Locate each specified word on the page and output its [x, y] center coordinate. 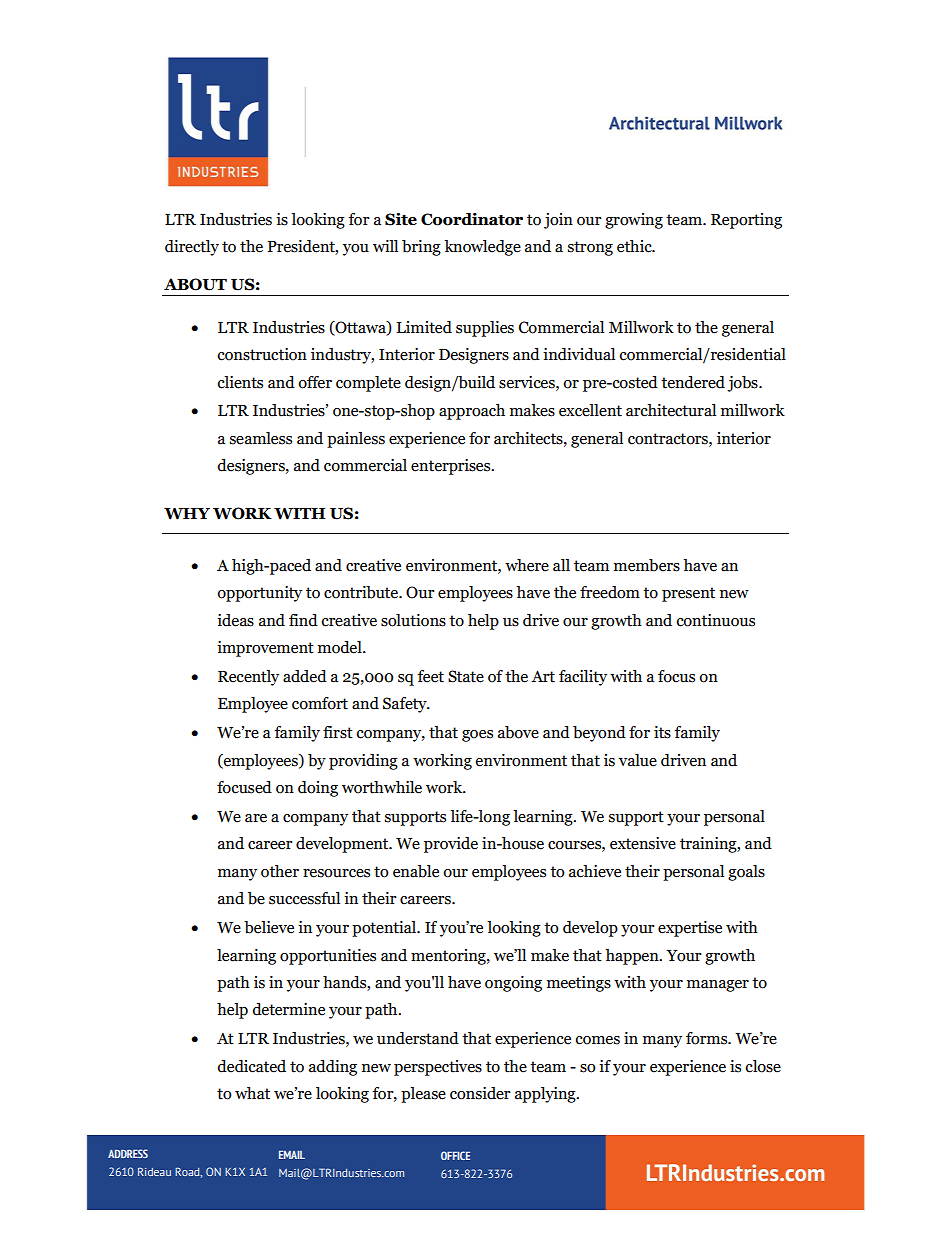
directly [192, 248]
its [662, 732]
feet [431, 676]
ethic [635, 246]
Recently [248, 678]
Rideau [154, 1172]
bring [421, 248]
